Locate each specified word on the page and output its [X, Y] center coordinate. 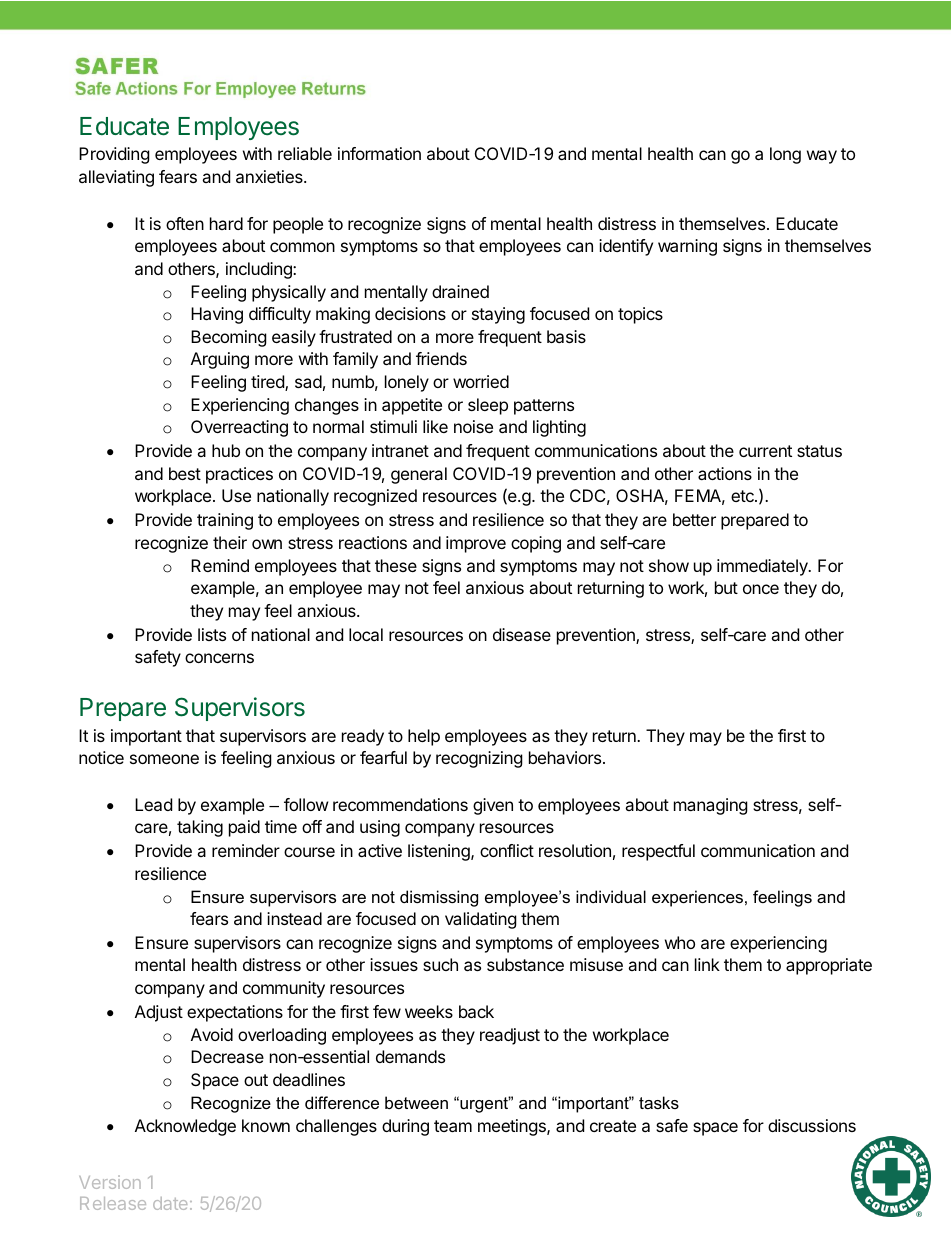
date [170, 1203]
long [785, 155]
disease [522, 634]
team [453, 1126]
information [379, 153]
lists [212, 634]
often [185, 223]
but [726, 587]
